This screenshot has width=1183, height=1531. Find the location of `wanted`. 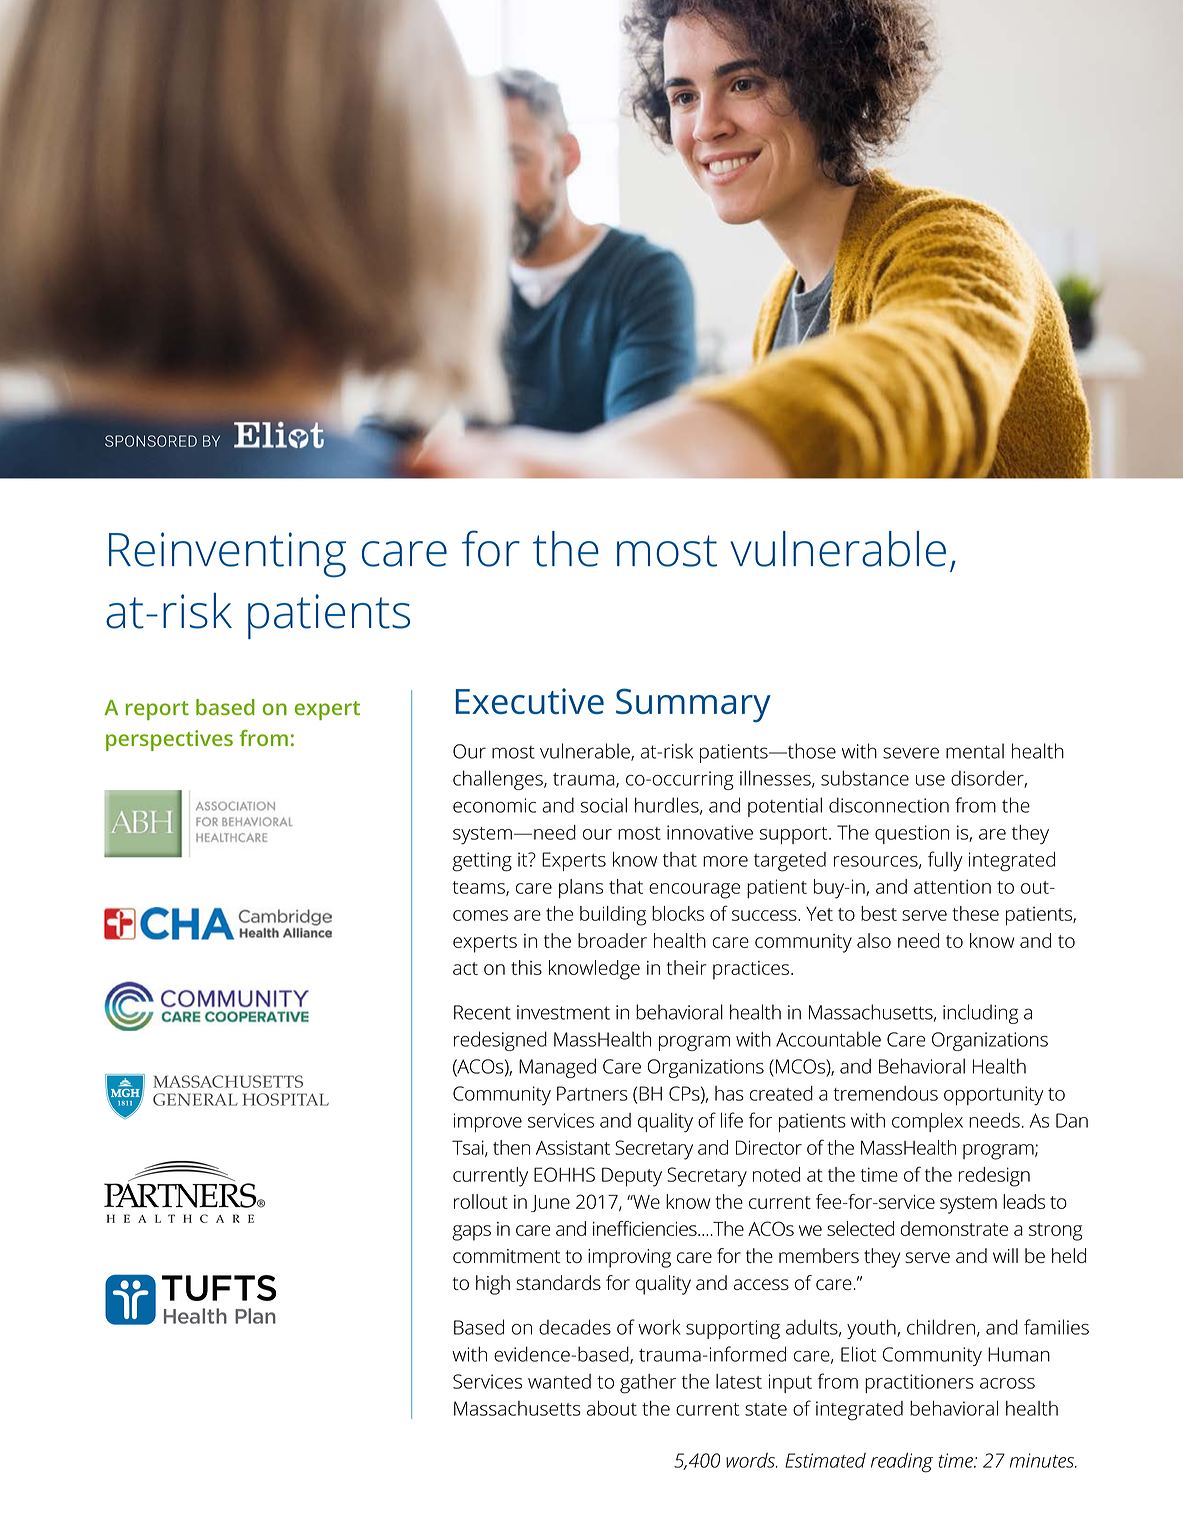

wanted is located at coordinates (559, 1381).
